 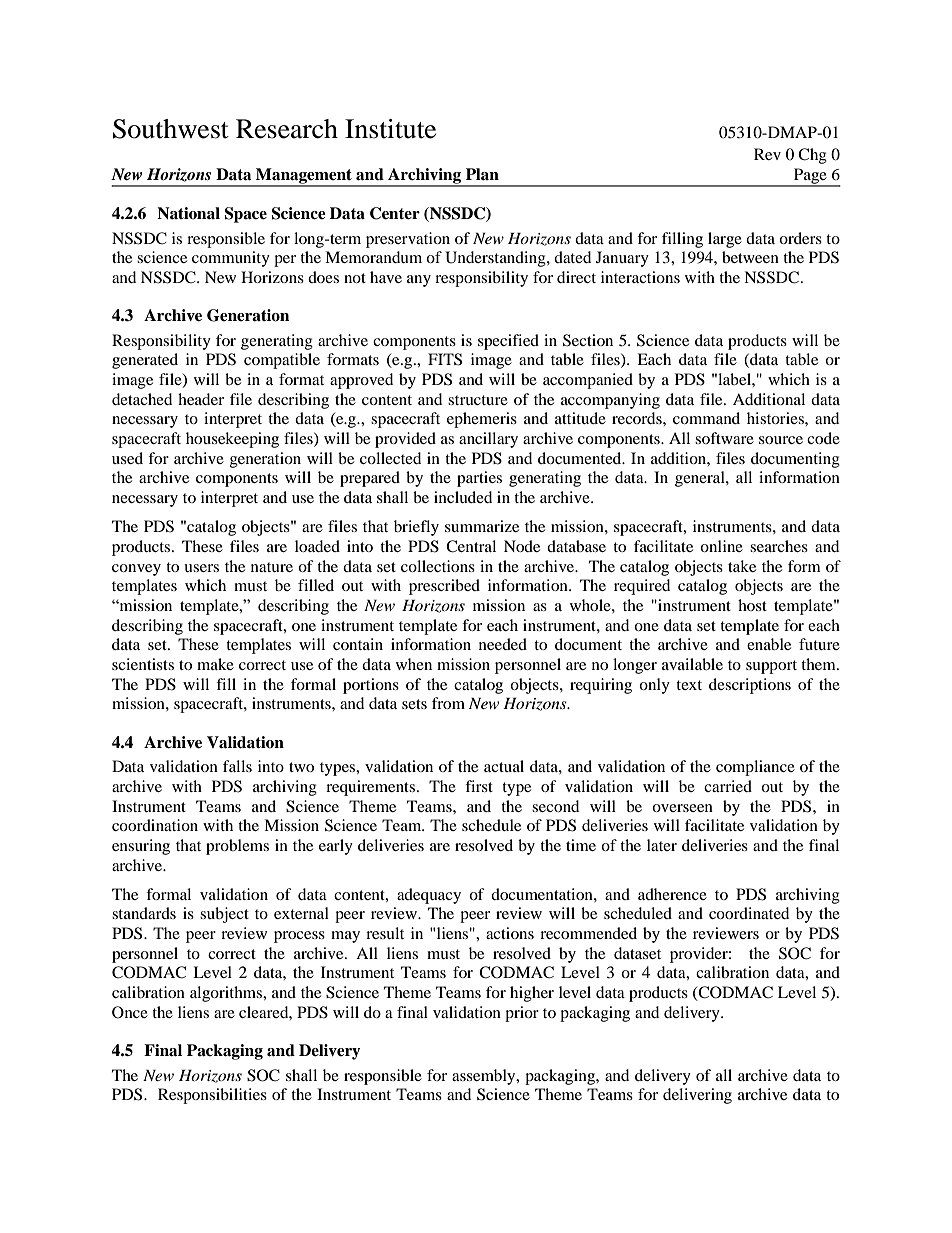 I want to click on generated, so click(x=145, y=361).
